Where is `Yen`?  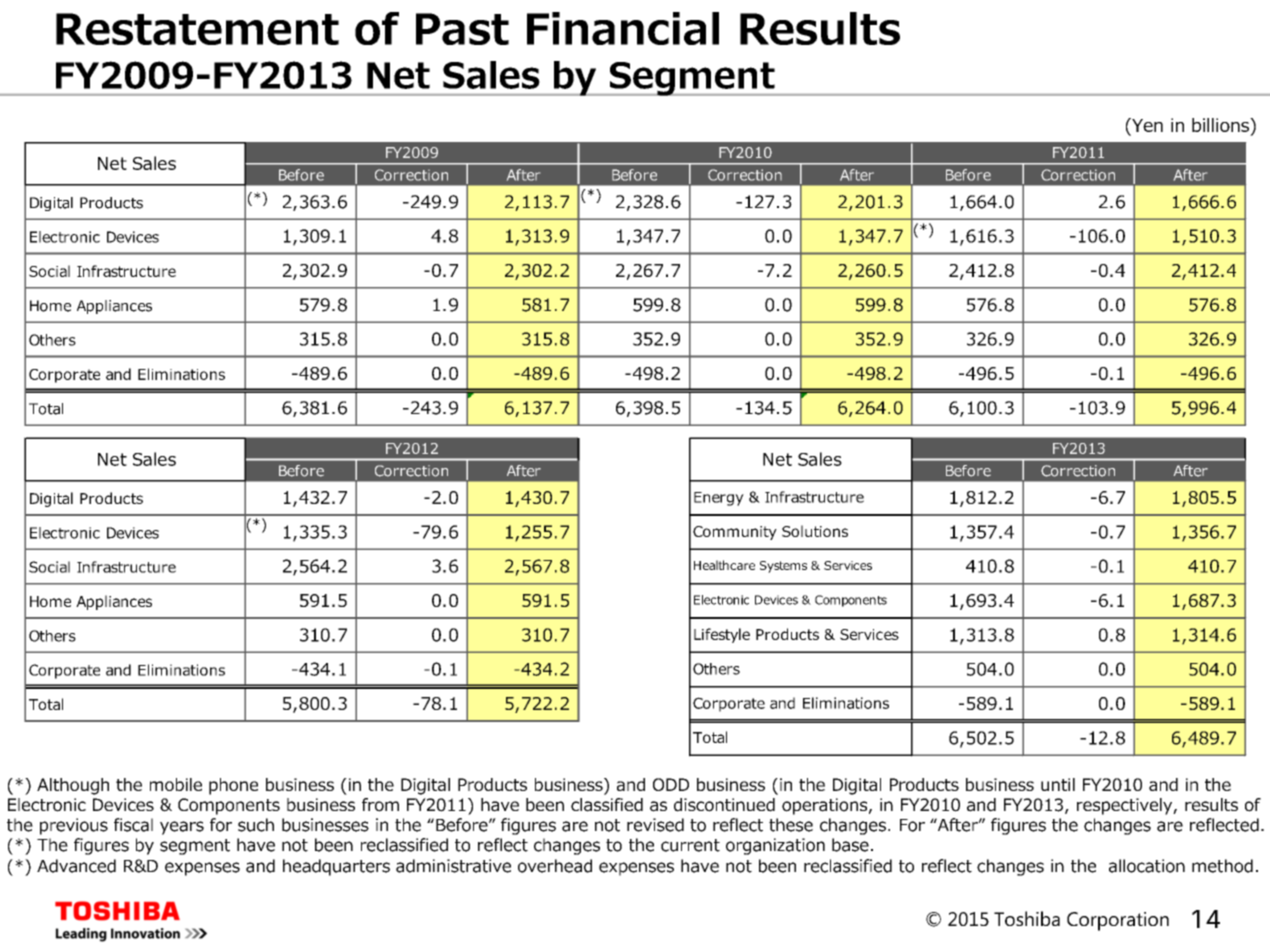 Yen is located at coordinates (1146, 125).
